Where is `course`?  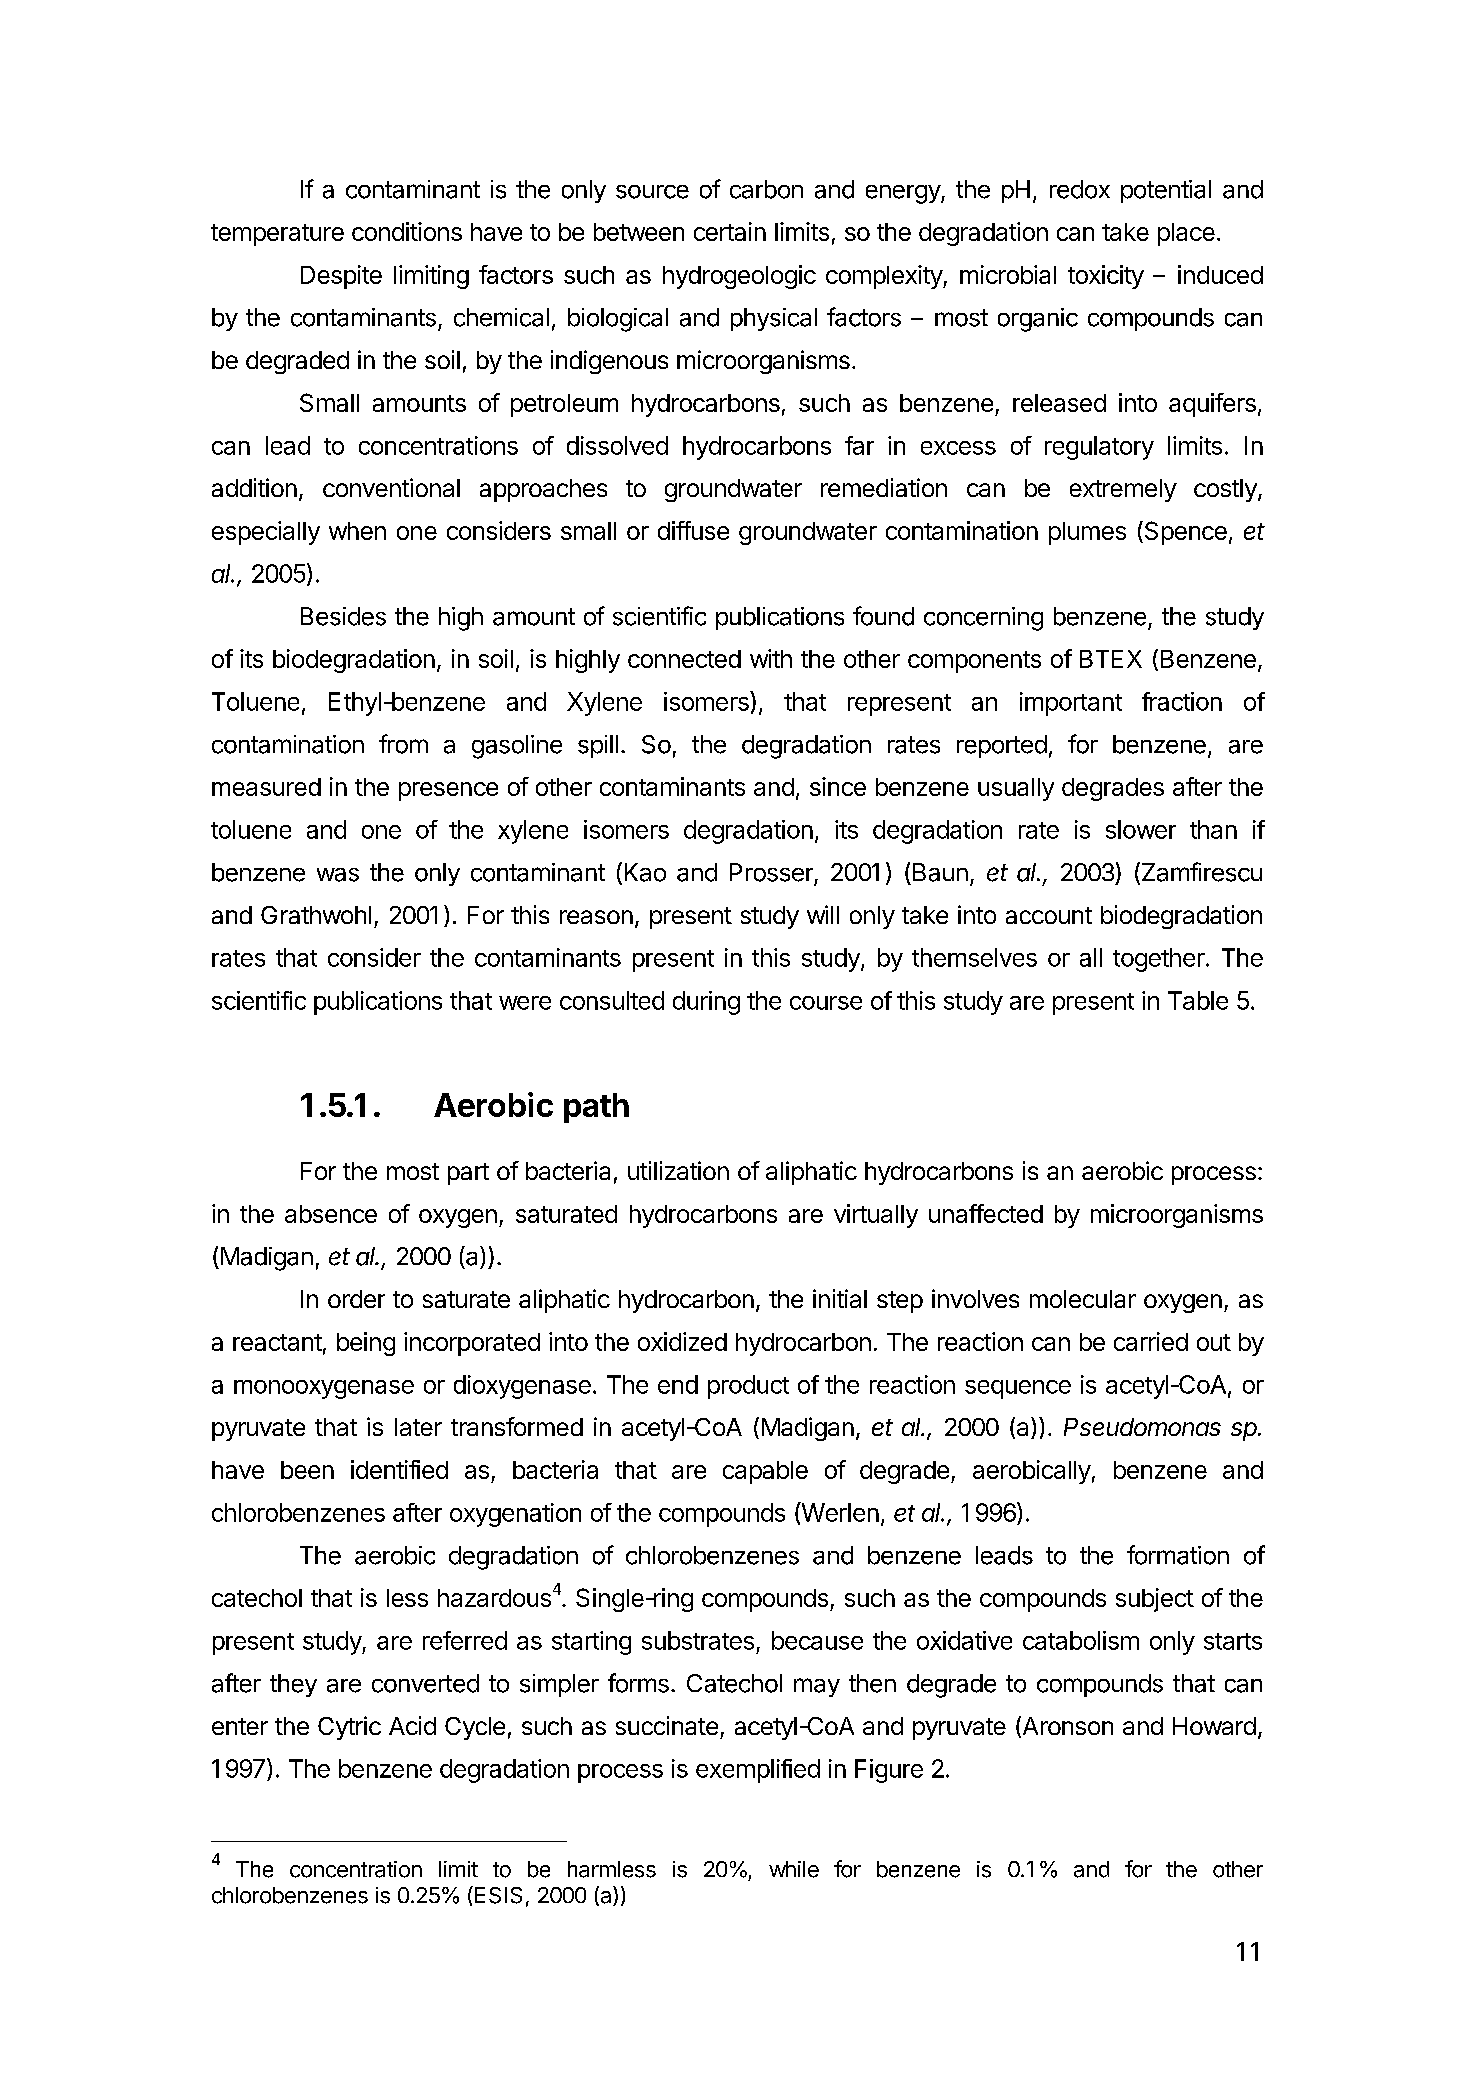 course is located at coordinates (826, 1003).
